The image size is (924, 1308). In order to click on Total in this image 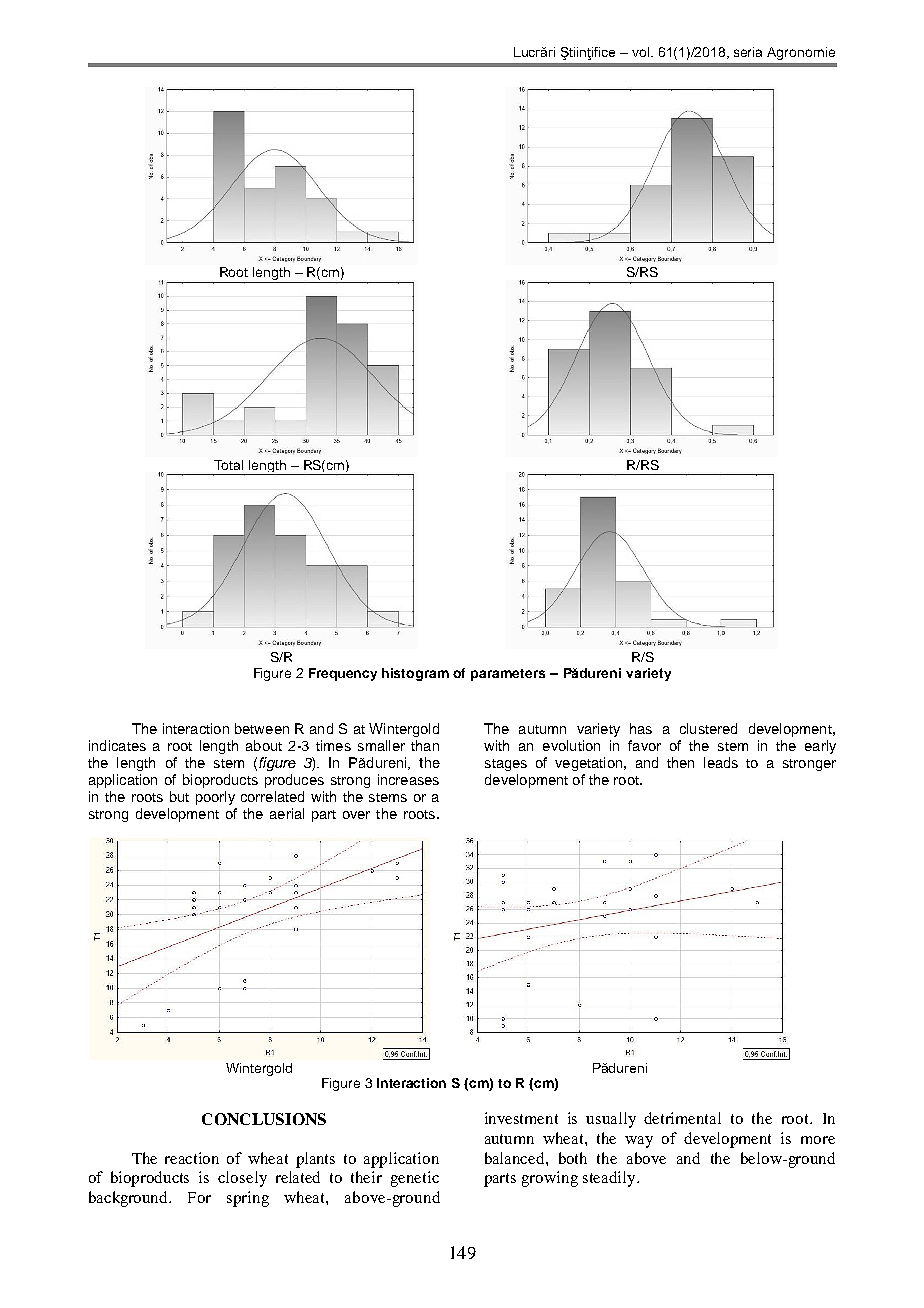, I will do `click(228, 465)`.
